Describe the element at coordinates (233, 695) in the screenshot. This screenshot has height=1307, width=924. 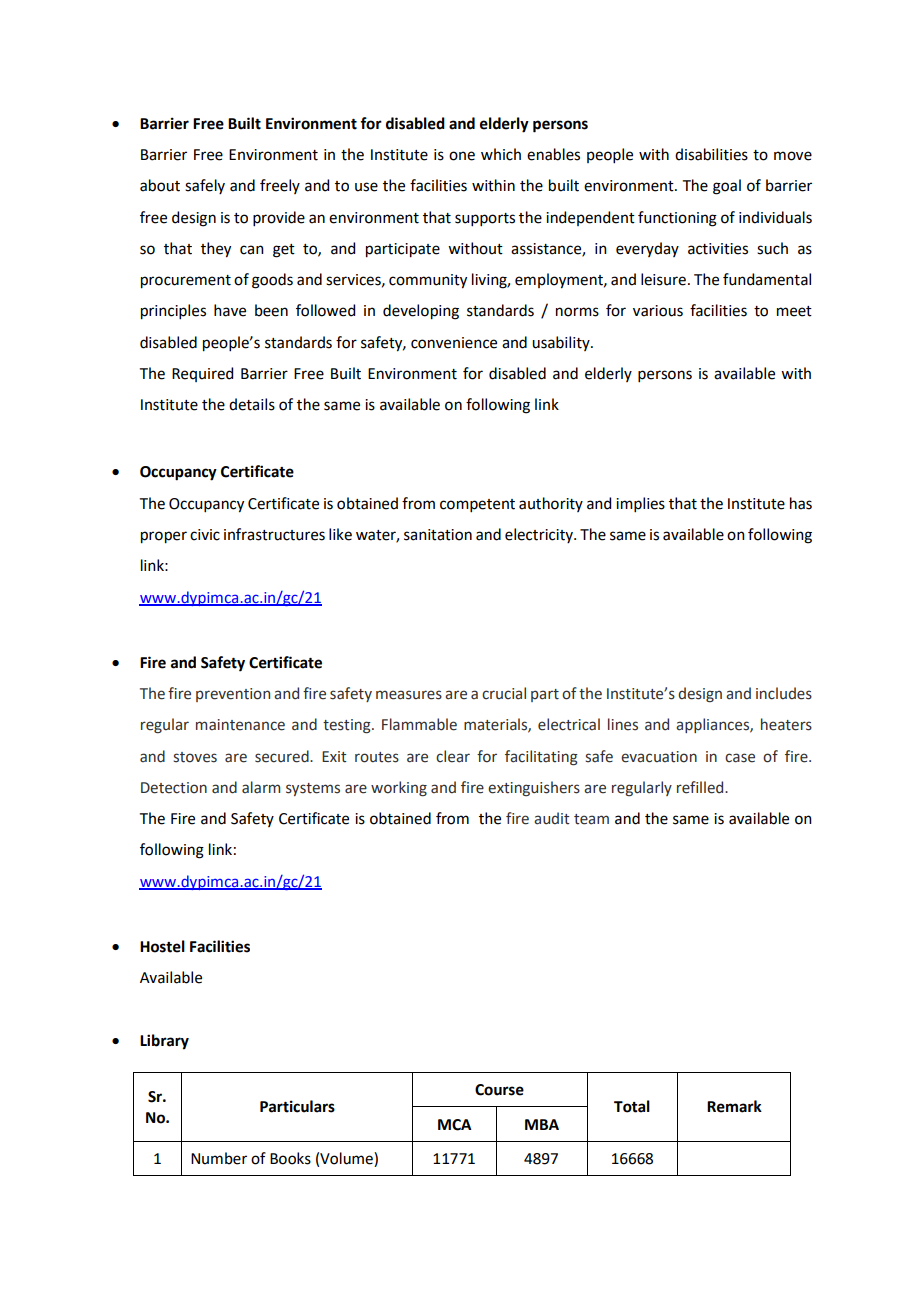
I see `prevention` at that location.
